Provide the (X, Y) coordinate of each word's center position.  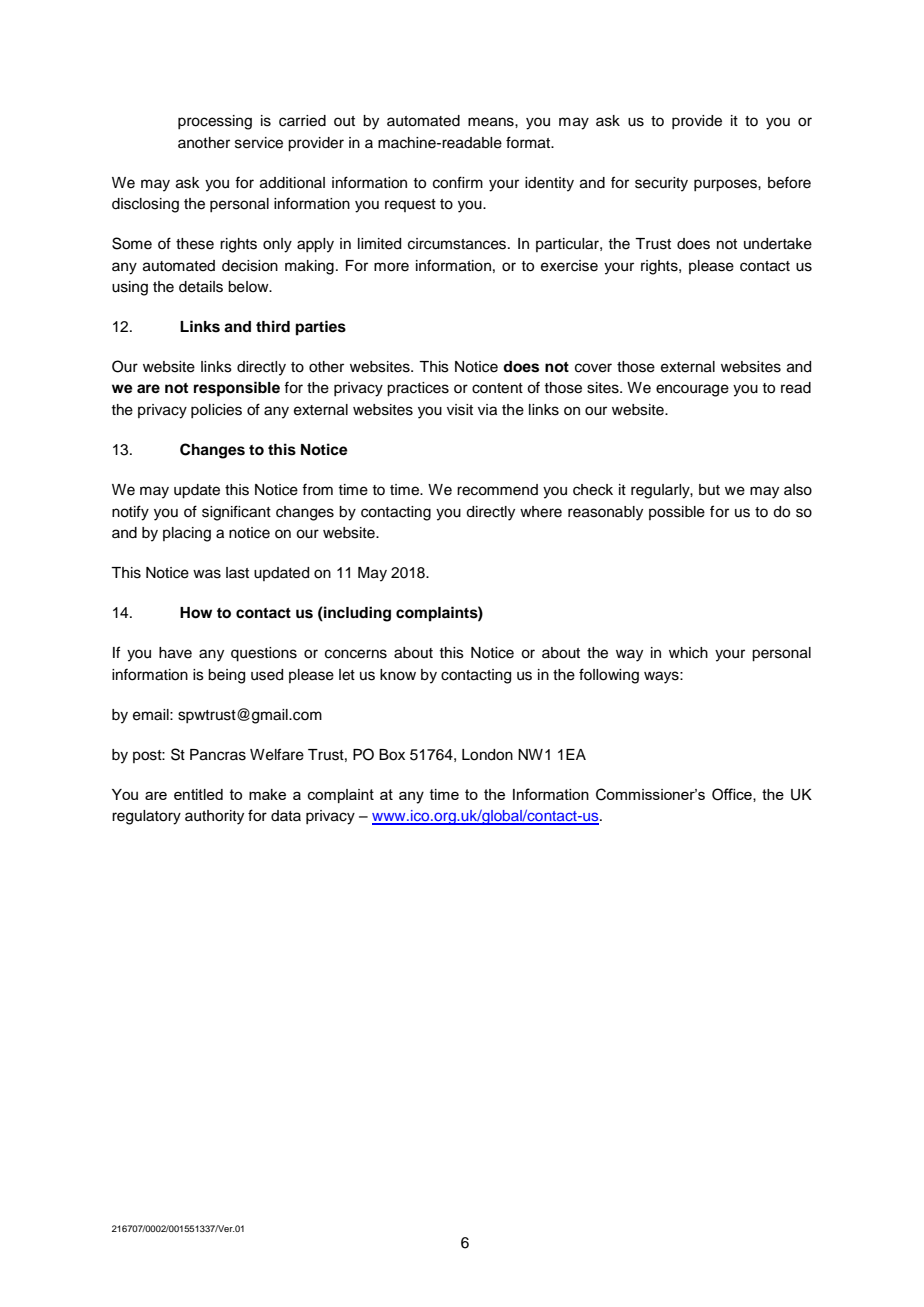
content (497, 388)
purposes (726, 185)
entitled (198, 794)
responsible (237, 389)
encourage (692, 390)
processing (215, 122)
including (356, 614)
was (207, 574)
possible (677, 513)
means (492, 122)
